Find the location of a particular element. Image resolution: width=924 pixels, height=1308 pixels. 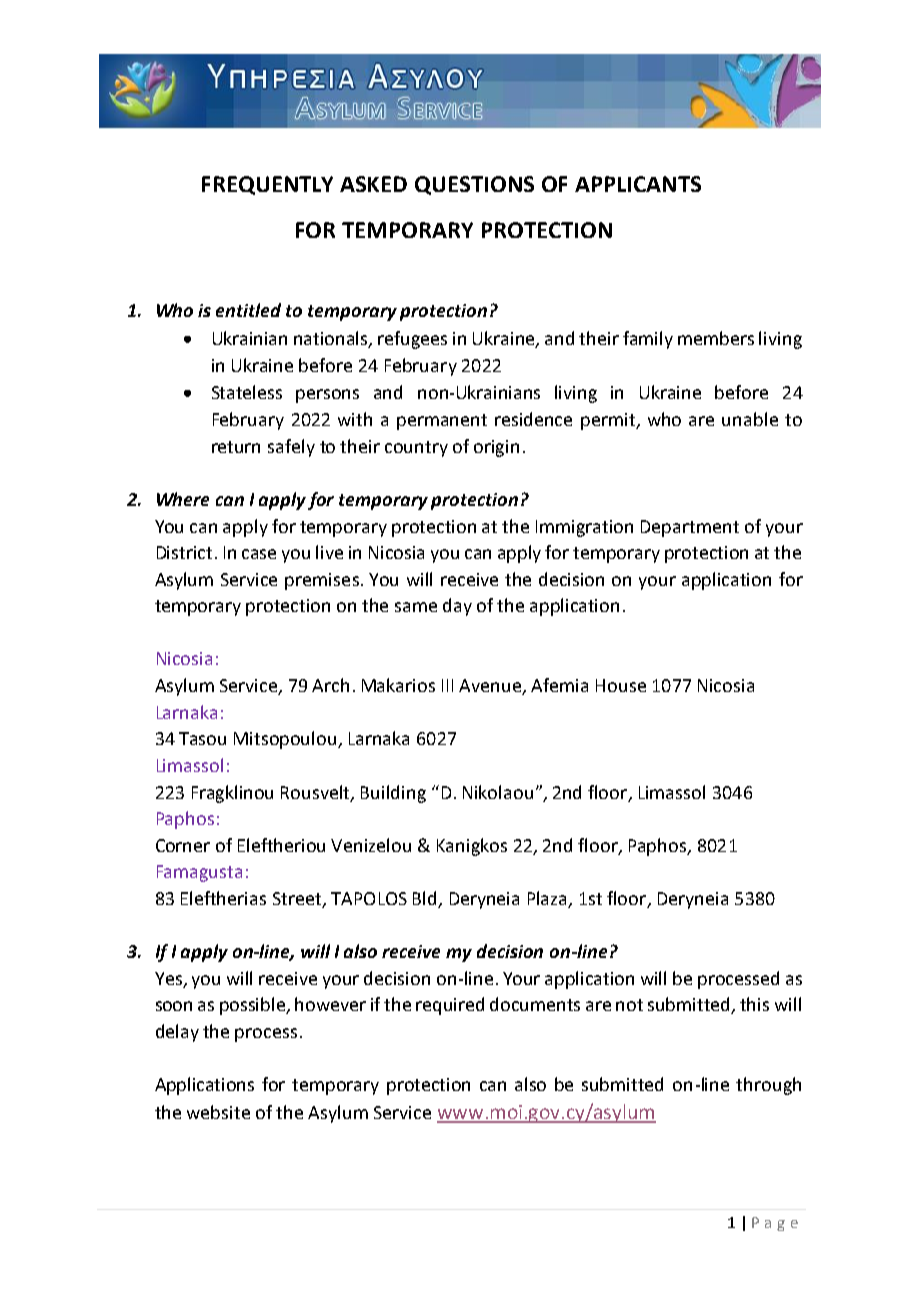

House is located at coordinates (621, 685).
